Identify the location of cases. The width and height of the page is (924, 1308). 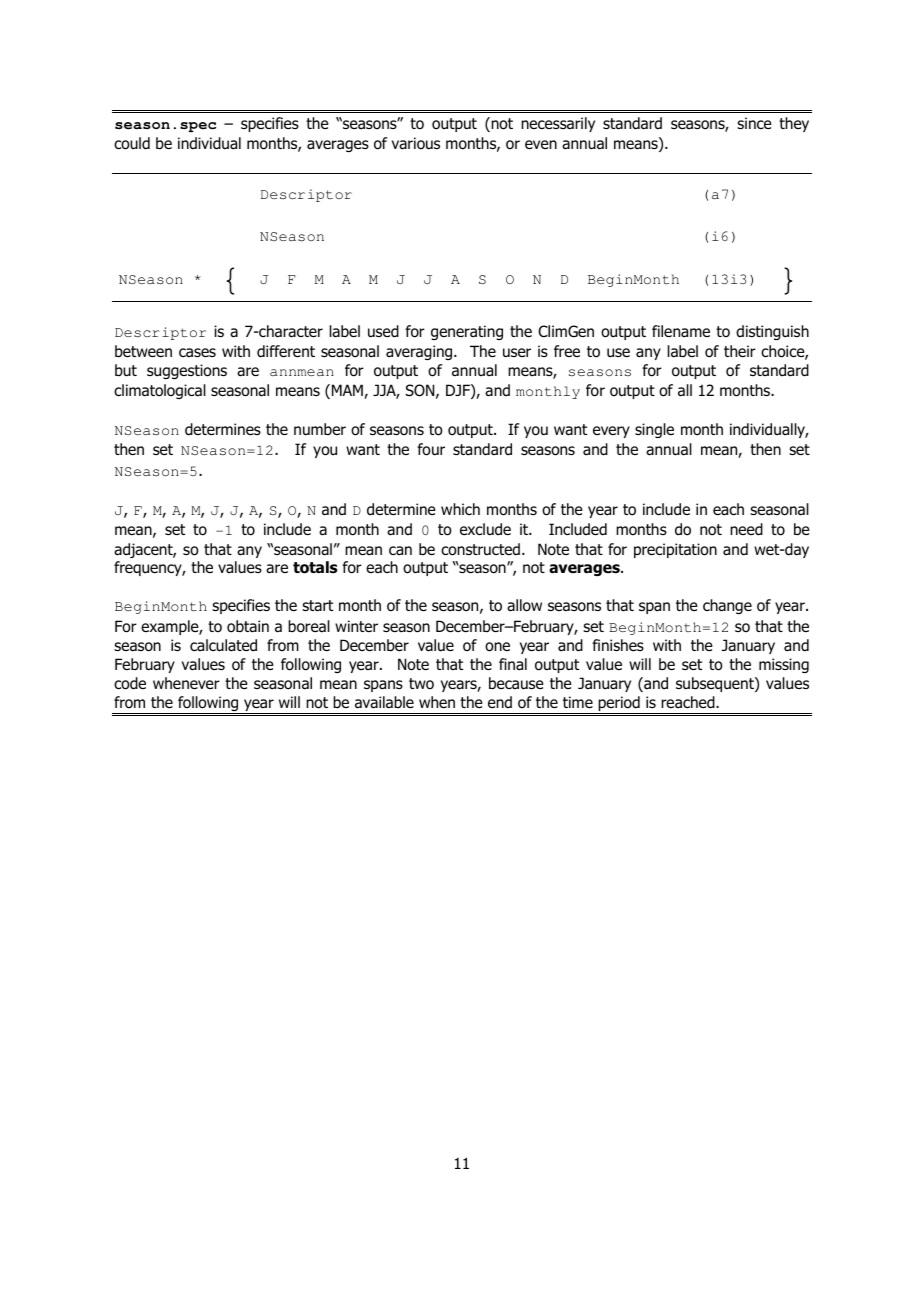
(197, 352).
